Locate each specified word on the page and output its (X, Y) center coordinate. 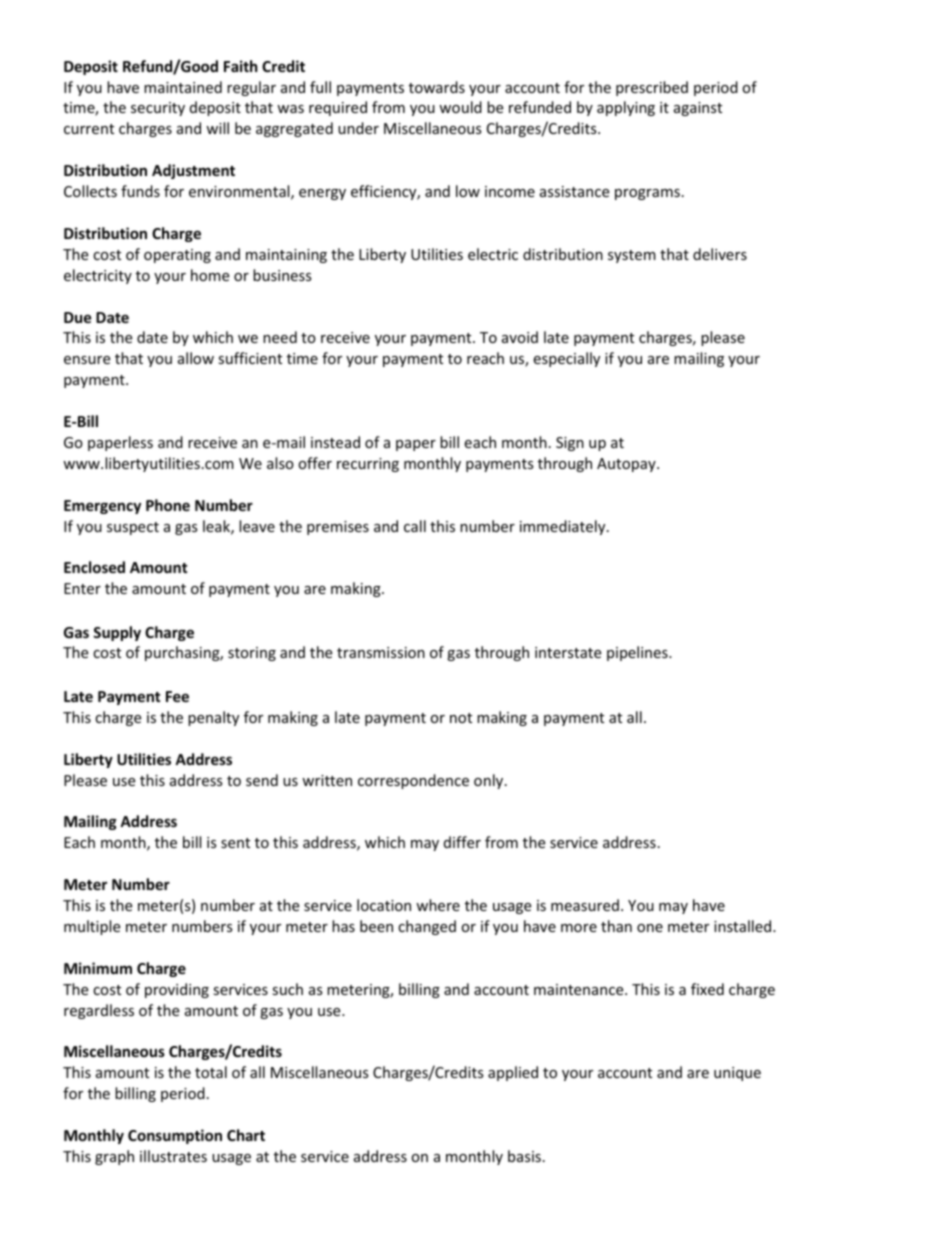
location (384, 905)
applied (513, 1073)
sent (235, 843)
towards (437, 87)
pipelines (638, 653)
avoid (520, 337)
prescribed (652, 88)
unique (737, 1074)
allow (196, 358)
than (616, 926)
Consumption (175, 1136)
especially (566, 359)
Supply (117, 633)
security (158, 109)
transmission (381, 652)
